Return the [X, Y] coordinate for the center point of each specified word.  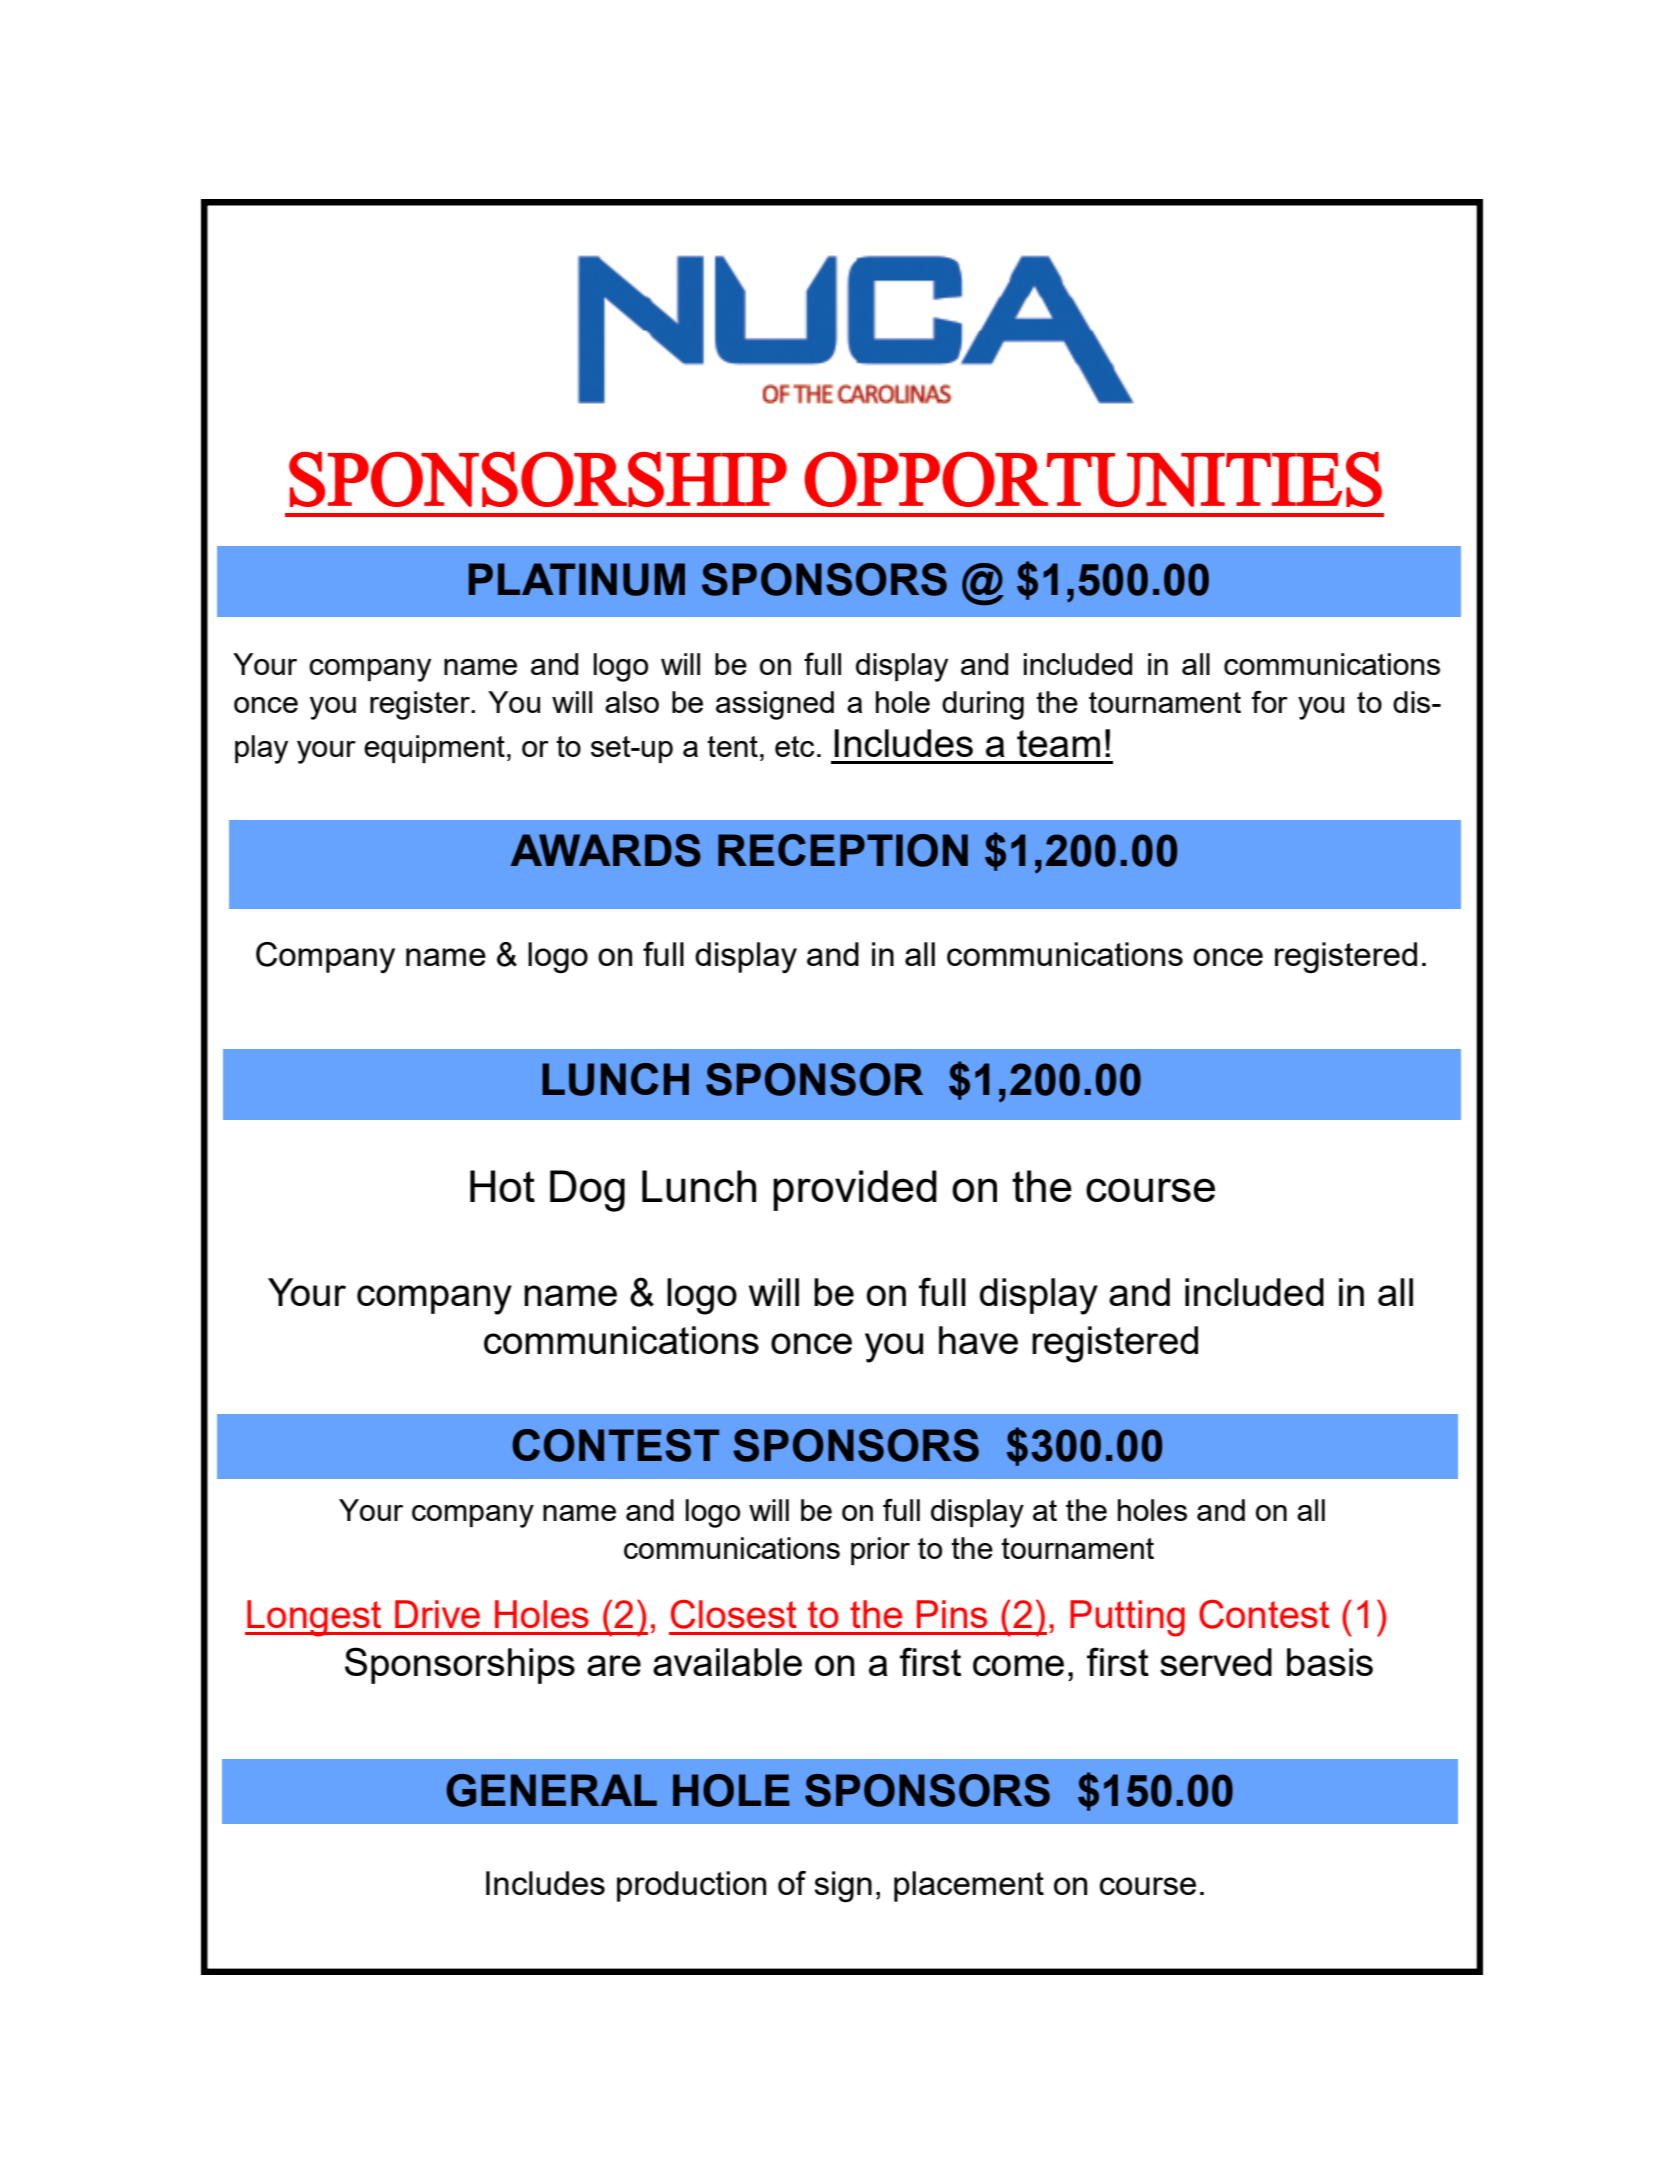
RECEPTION [843, 850]
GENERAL [551, 1790]
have [978, 1340]
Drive [437, 1614]
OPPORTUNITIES [1093, 479]
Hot [502, 1186]
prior [880, 1551]
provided [855, 1190]
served [1216, 1662]
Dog [587, 1191]
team [1058, 743]
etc [794, 746]
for [1270, 701]
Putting [1127, 1618]
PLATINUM [577, 579]
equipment [434, 749]
